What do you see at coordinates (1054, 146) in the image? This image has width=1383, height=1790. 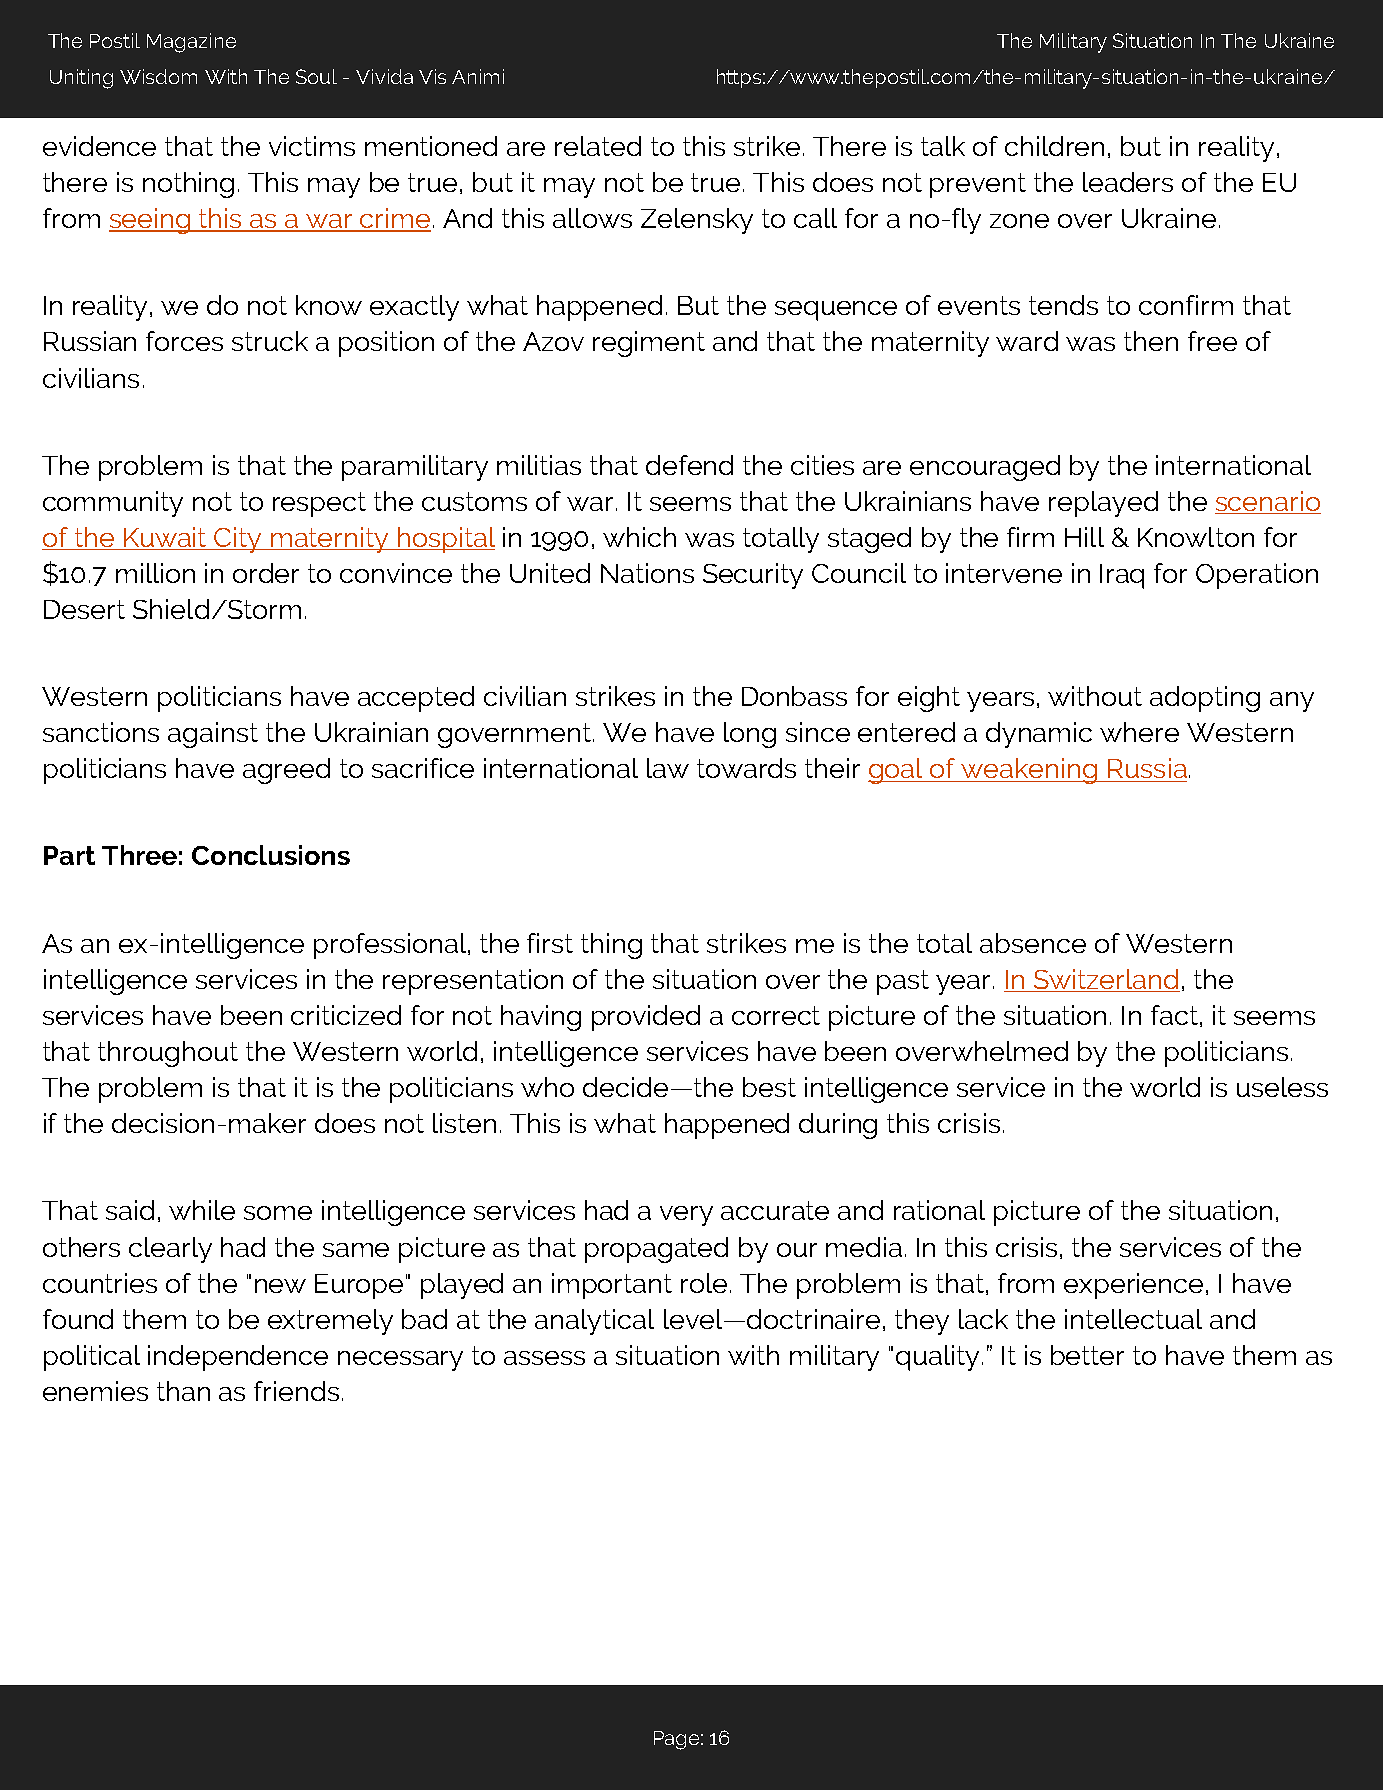 I see `children` at bounding box center [1054, 146].
